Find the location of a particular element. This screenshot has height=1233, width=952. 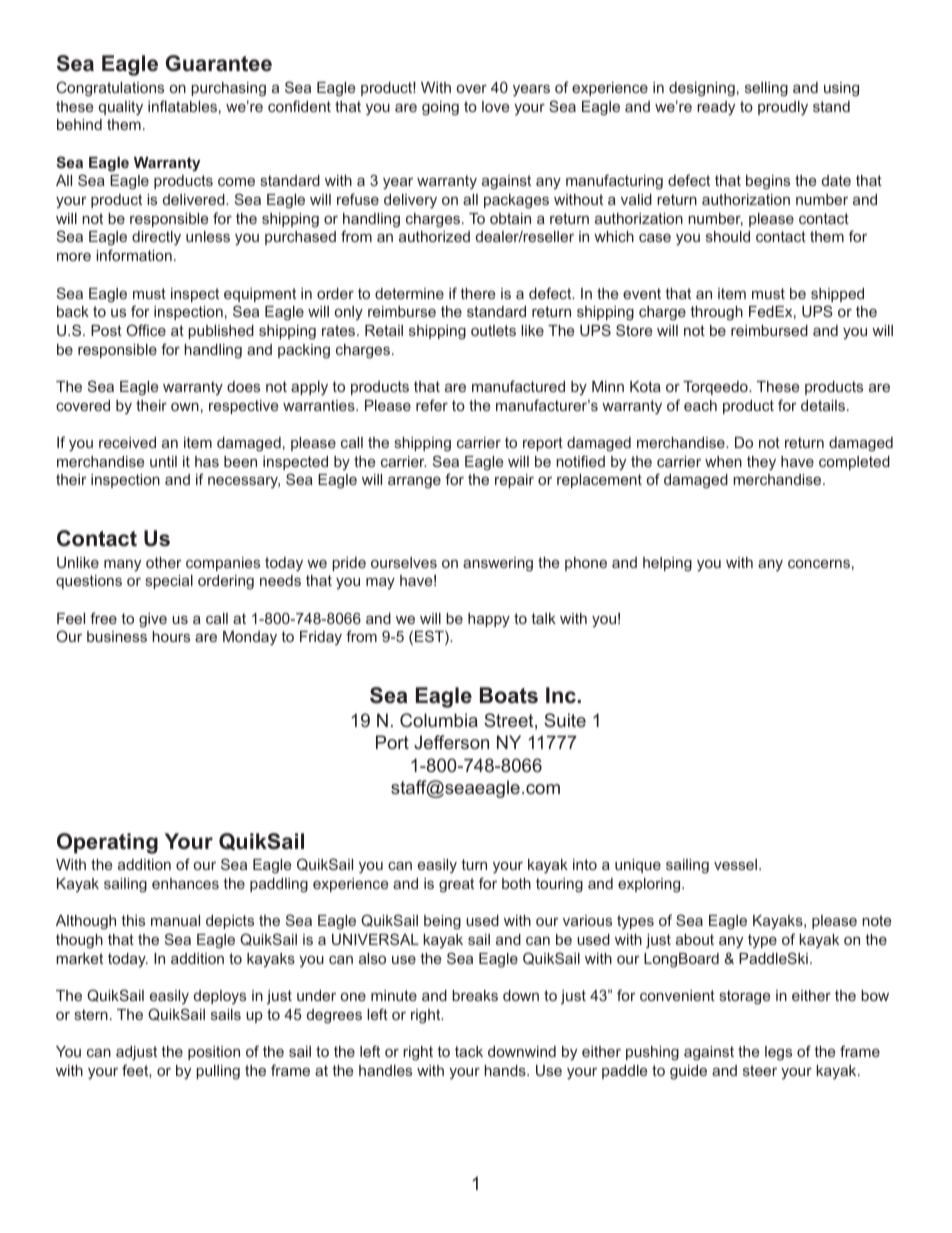

position is located at coordinates (214, 1053).
